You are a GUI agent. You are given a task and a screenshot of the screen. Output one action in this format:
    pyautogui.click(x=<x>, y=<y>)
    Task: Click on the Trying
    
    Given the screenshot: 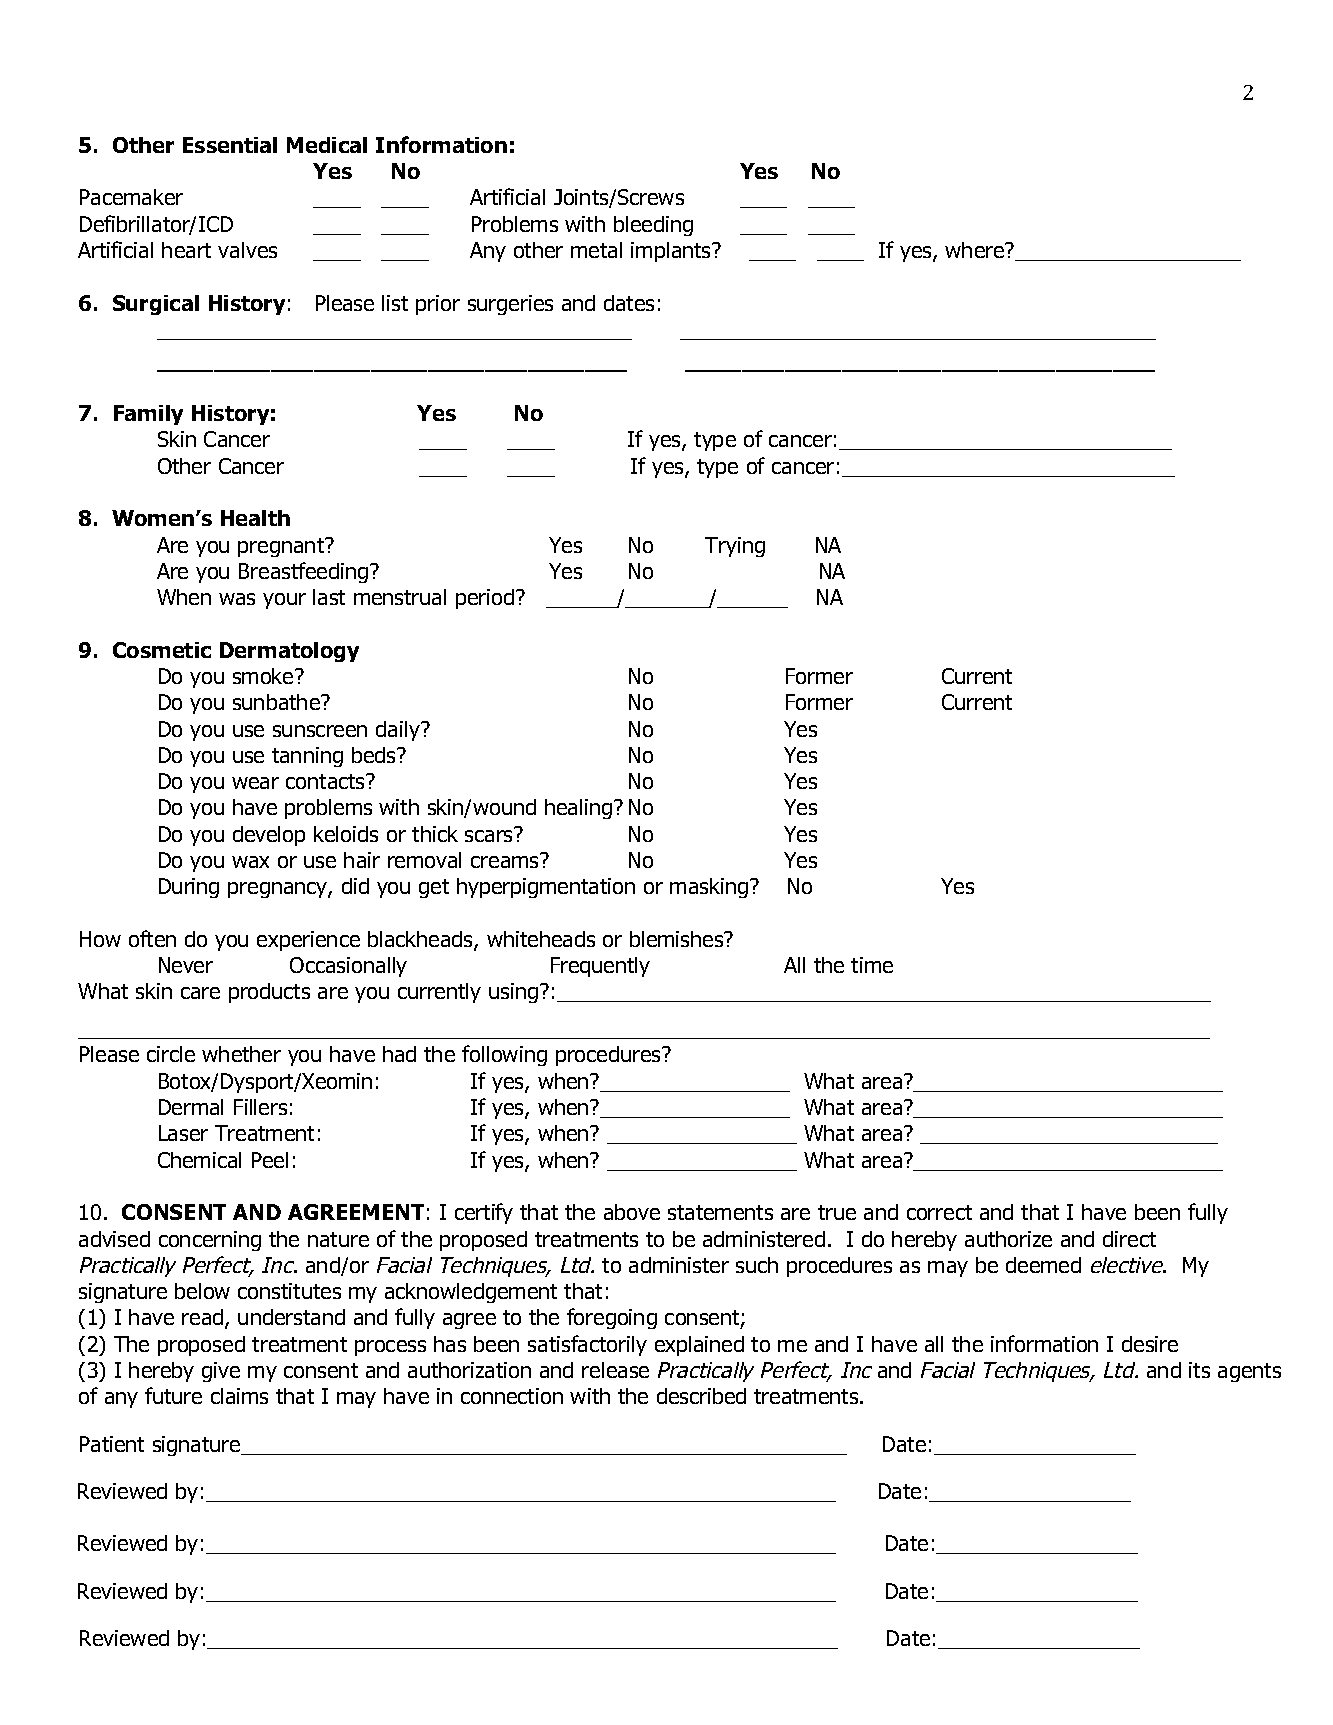 What is the action you would take?
    pyautogui.click(x=735, y=547)
